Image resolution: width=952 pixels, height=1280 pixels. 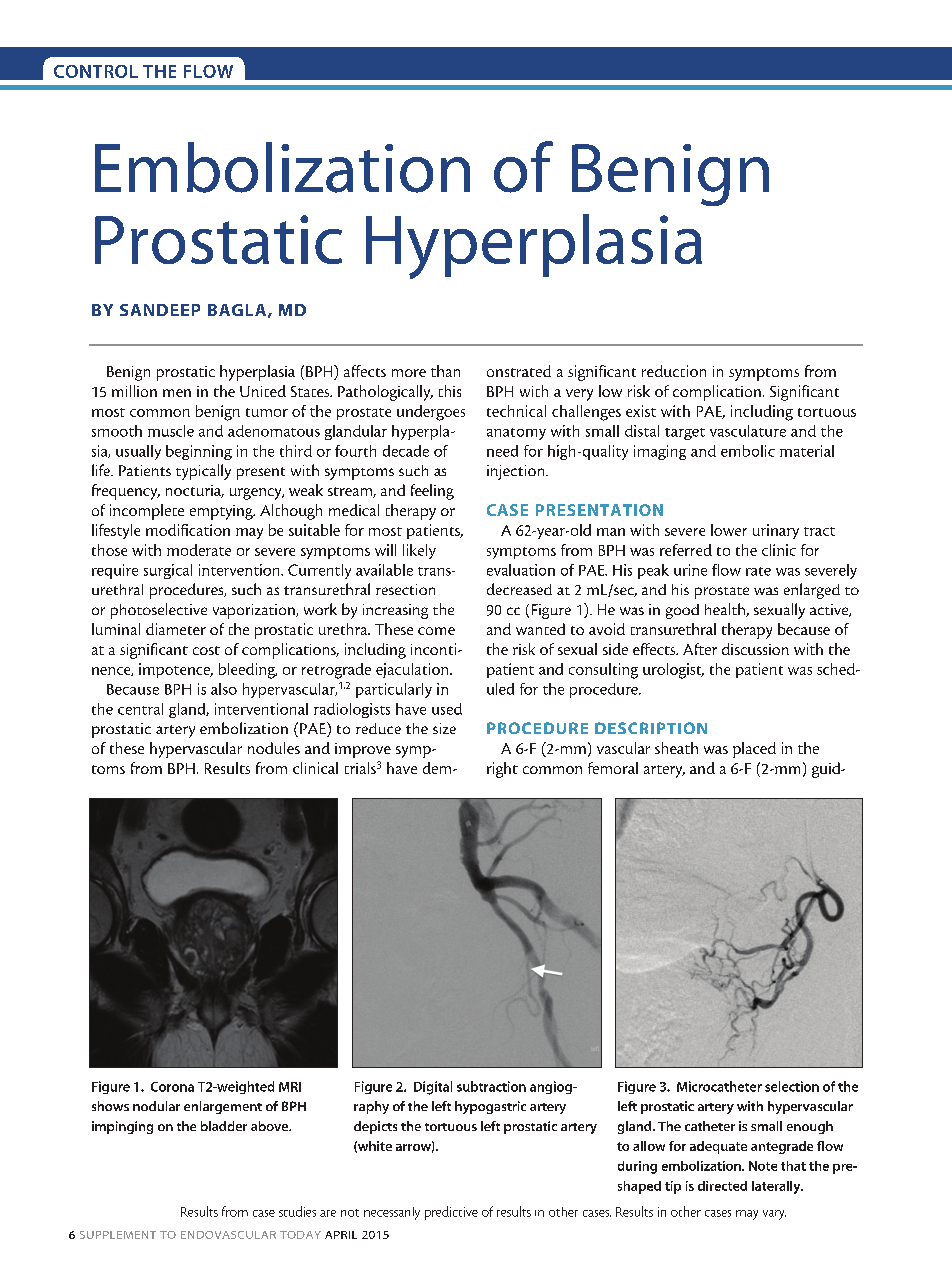 I want to click on After, so click(x=700, y=649).
